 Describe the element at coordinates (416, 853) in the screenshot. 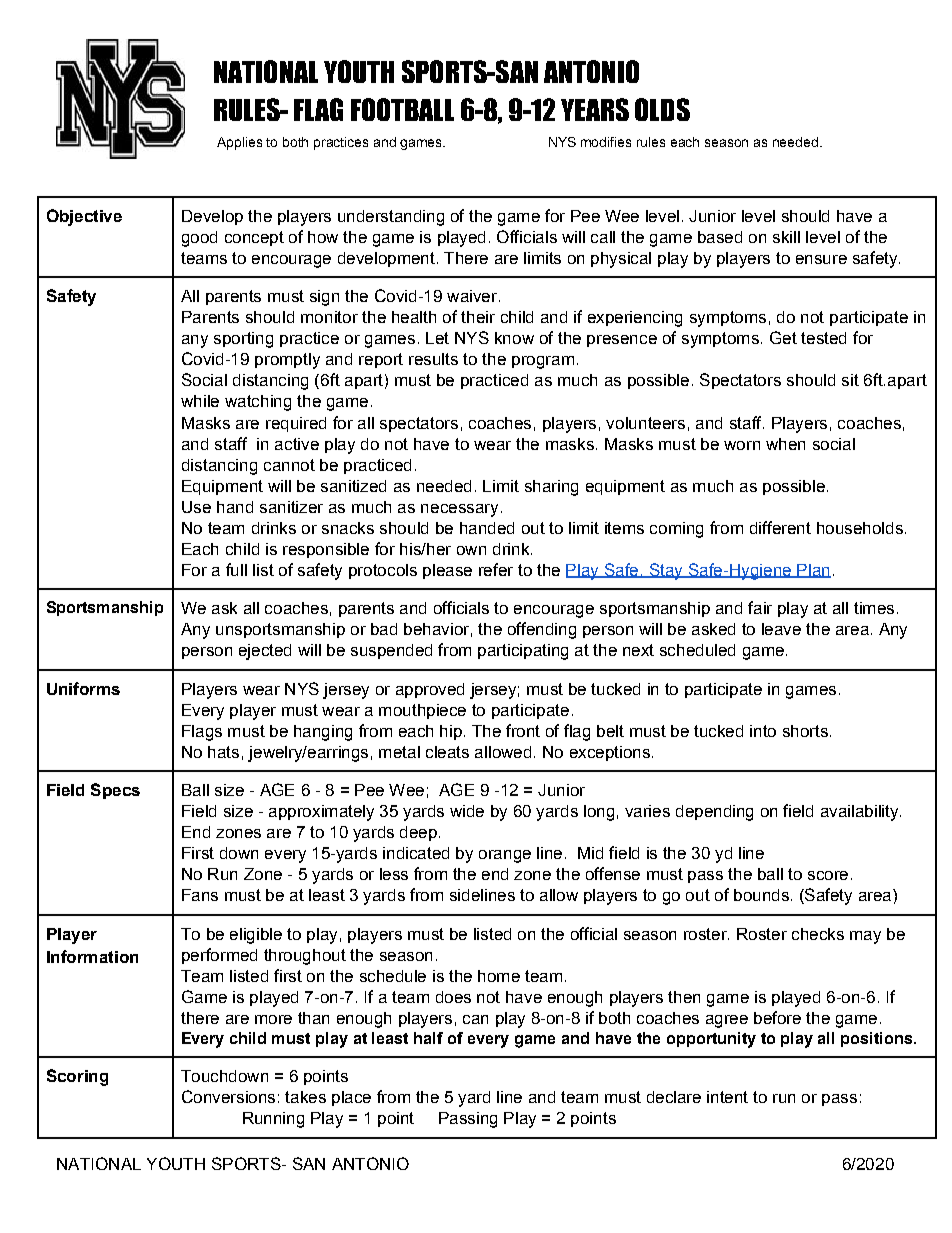

I see `indicated` at that location.
